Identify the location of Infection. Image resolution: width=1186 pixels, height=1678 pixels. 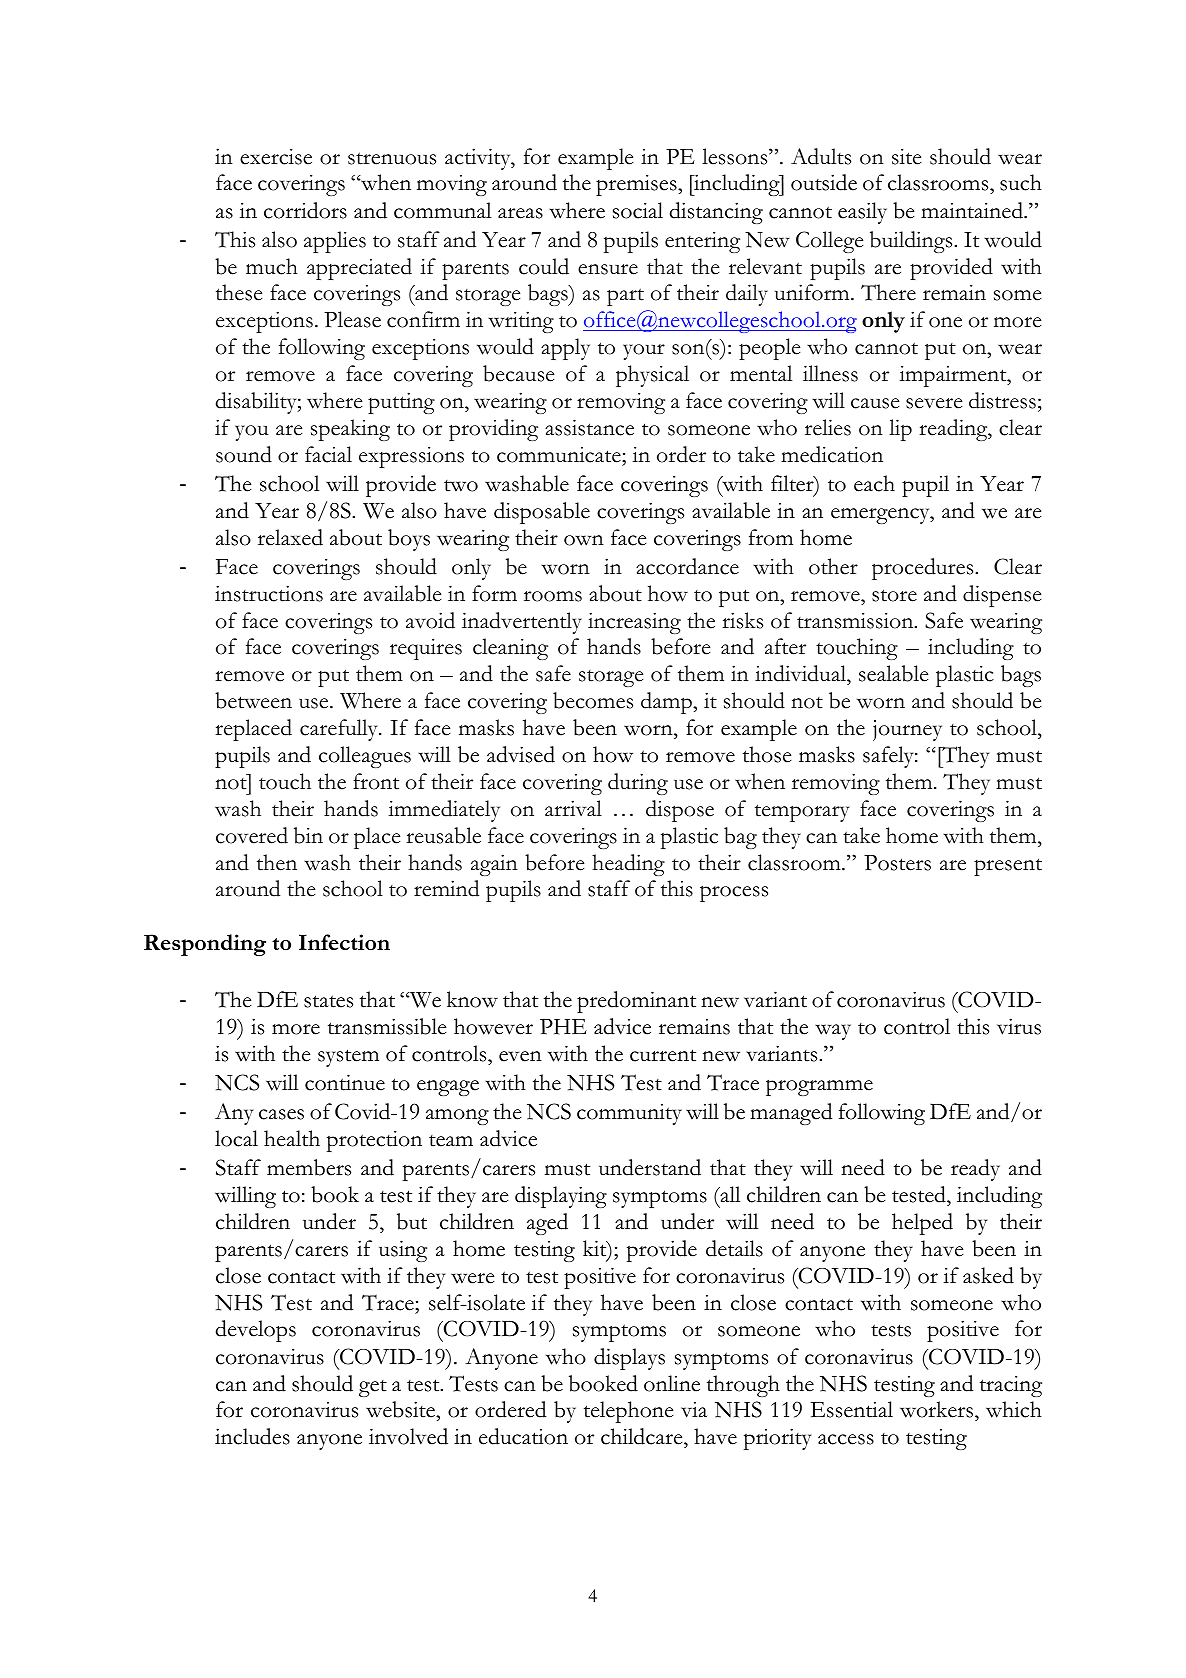
(344, 942).
